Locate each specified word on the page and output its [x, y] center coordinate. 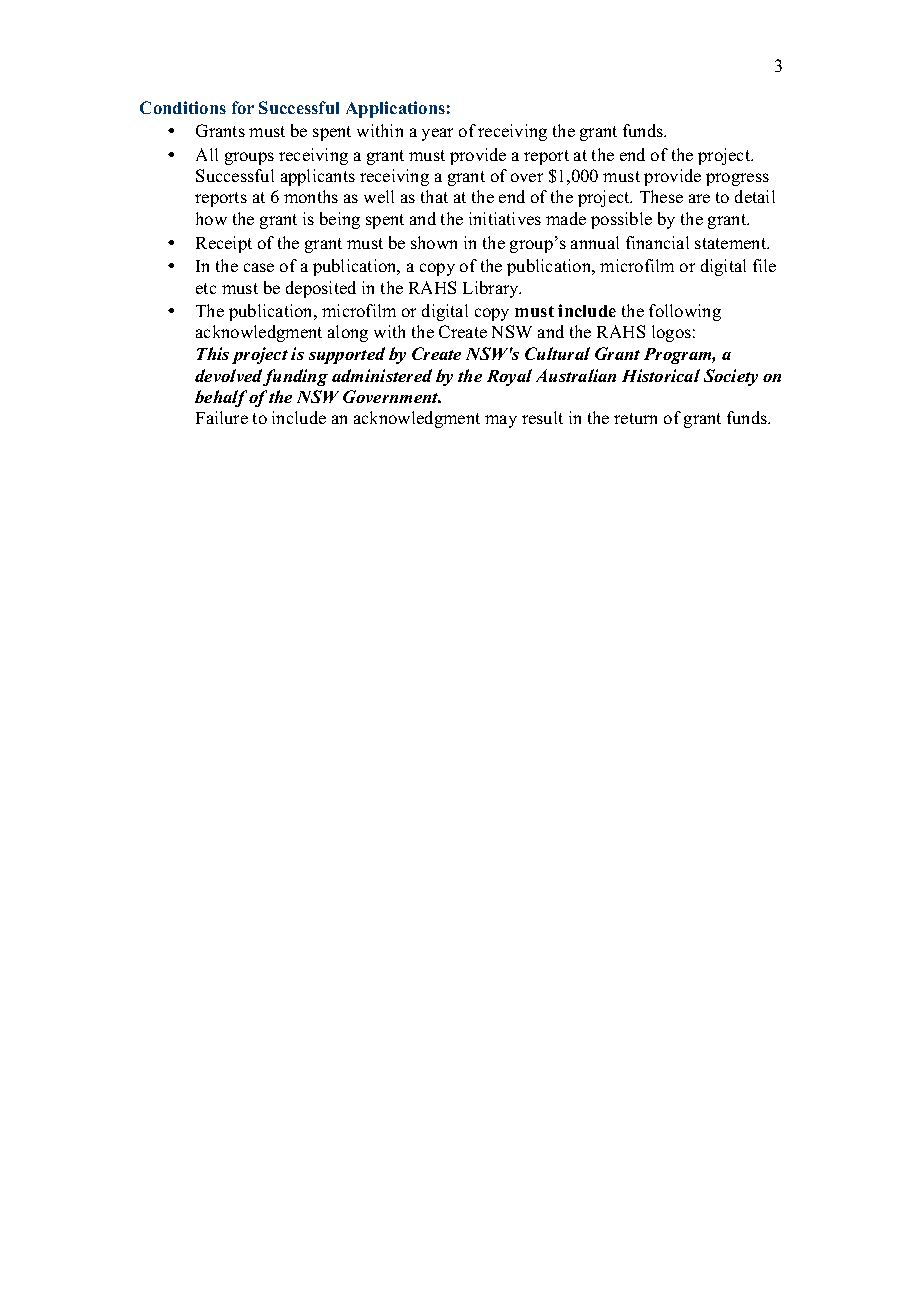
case [259, 267]
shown [434, 242]
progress [737, 179]
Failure [222, 417]
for [243, 107]
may [501, 421]
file [764, 265]
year [437, 134]
